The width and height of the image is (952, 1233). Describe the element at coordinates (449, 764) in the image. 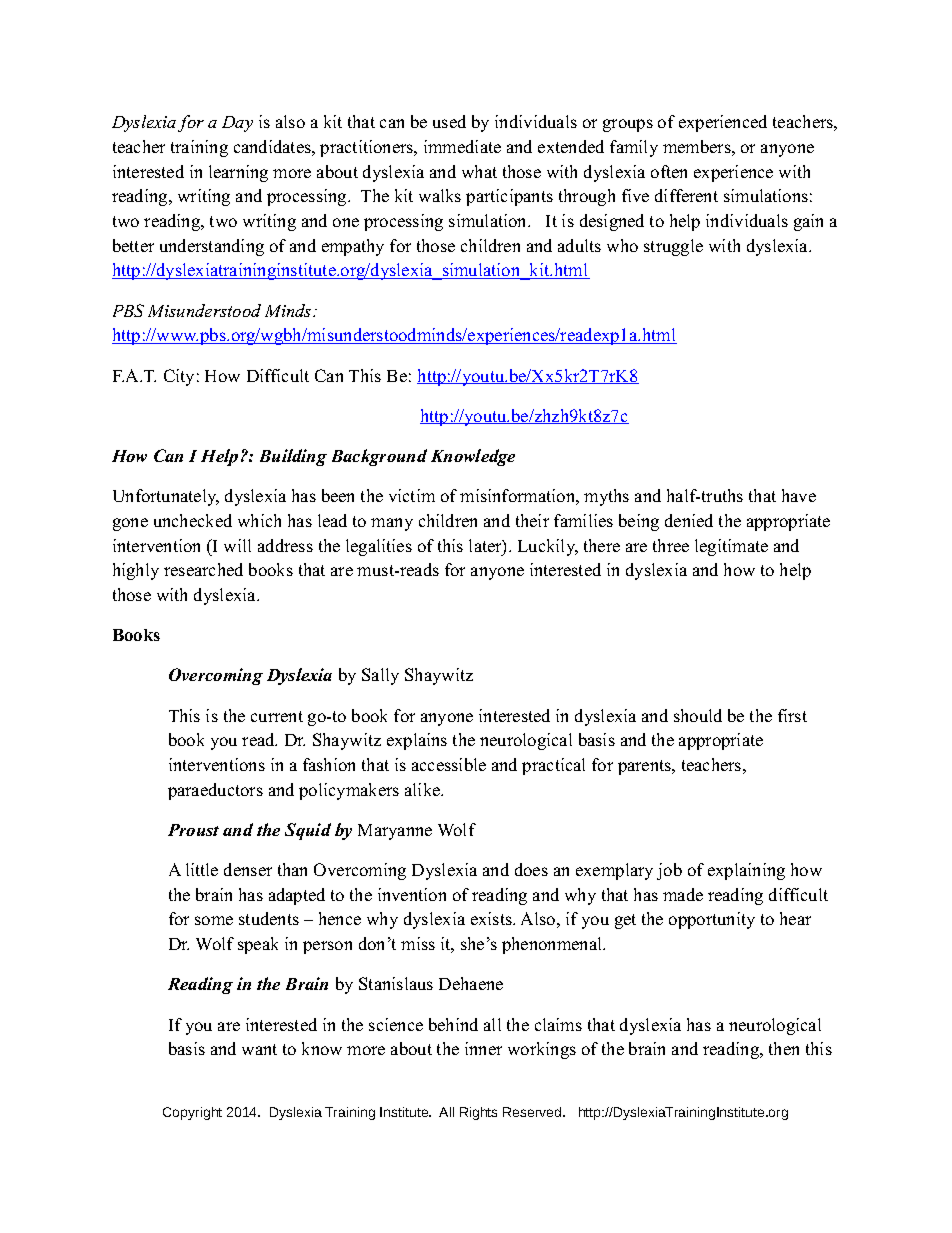

I see `accessible` at that location.
